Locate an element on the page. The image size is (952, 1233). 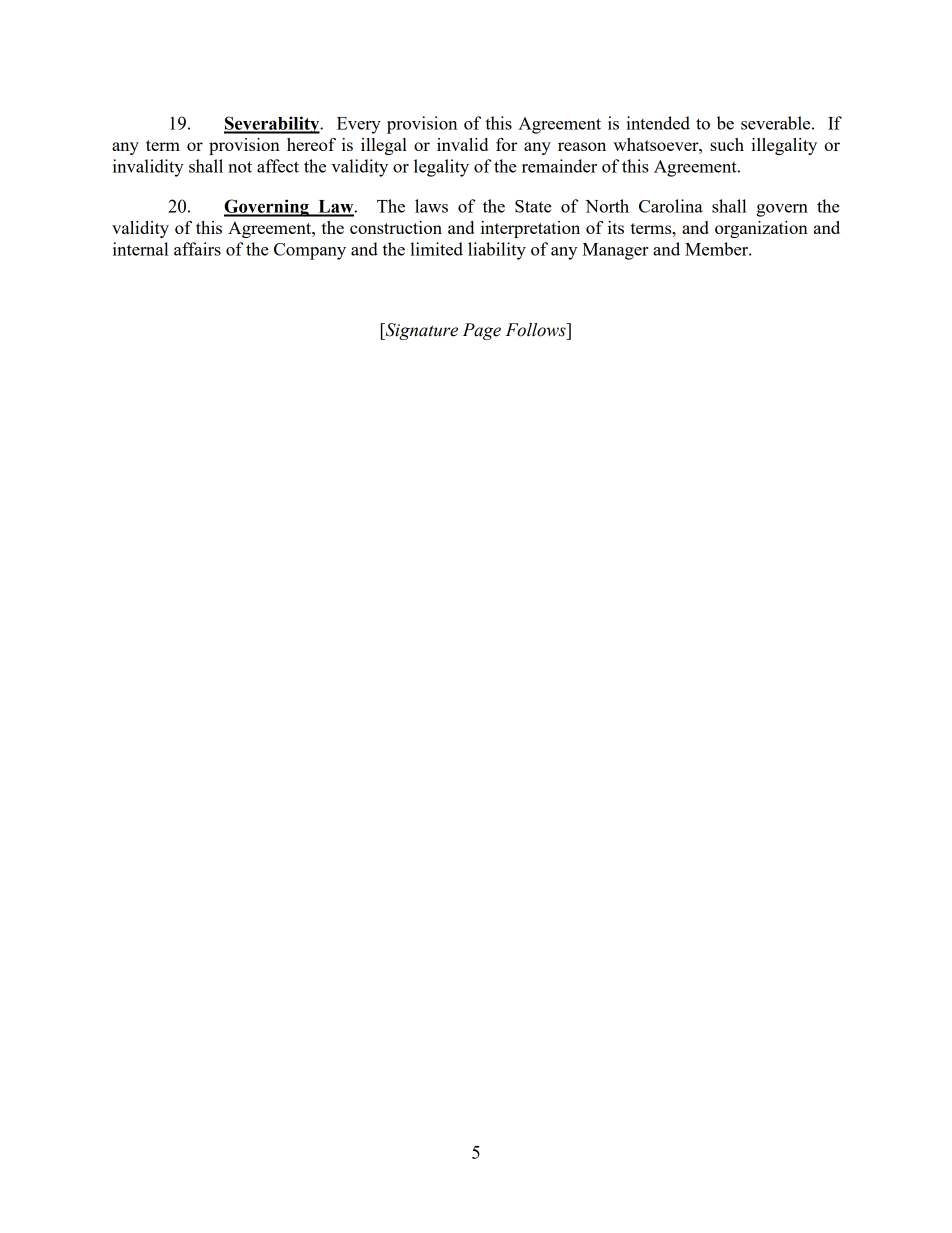
affairs is located at coordinates (197, 249).
